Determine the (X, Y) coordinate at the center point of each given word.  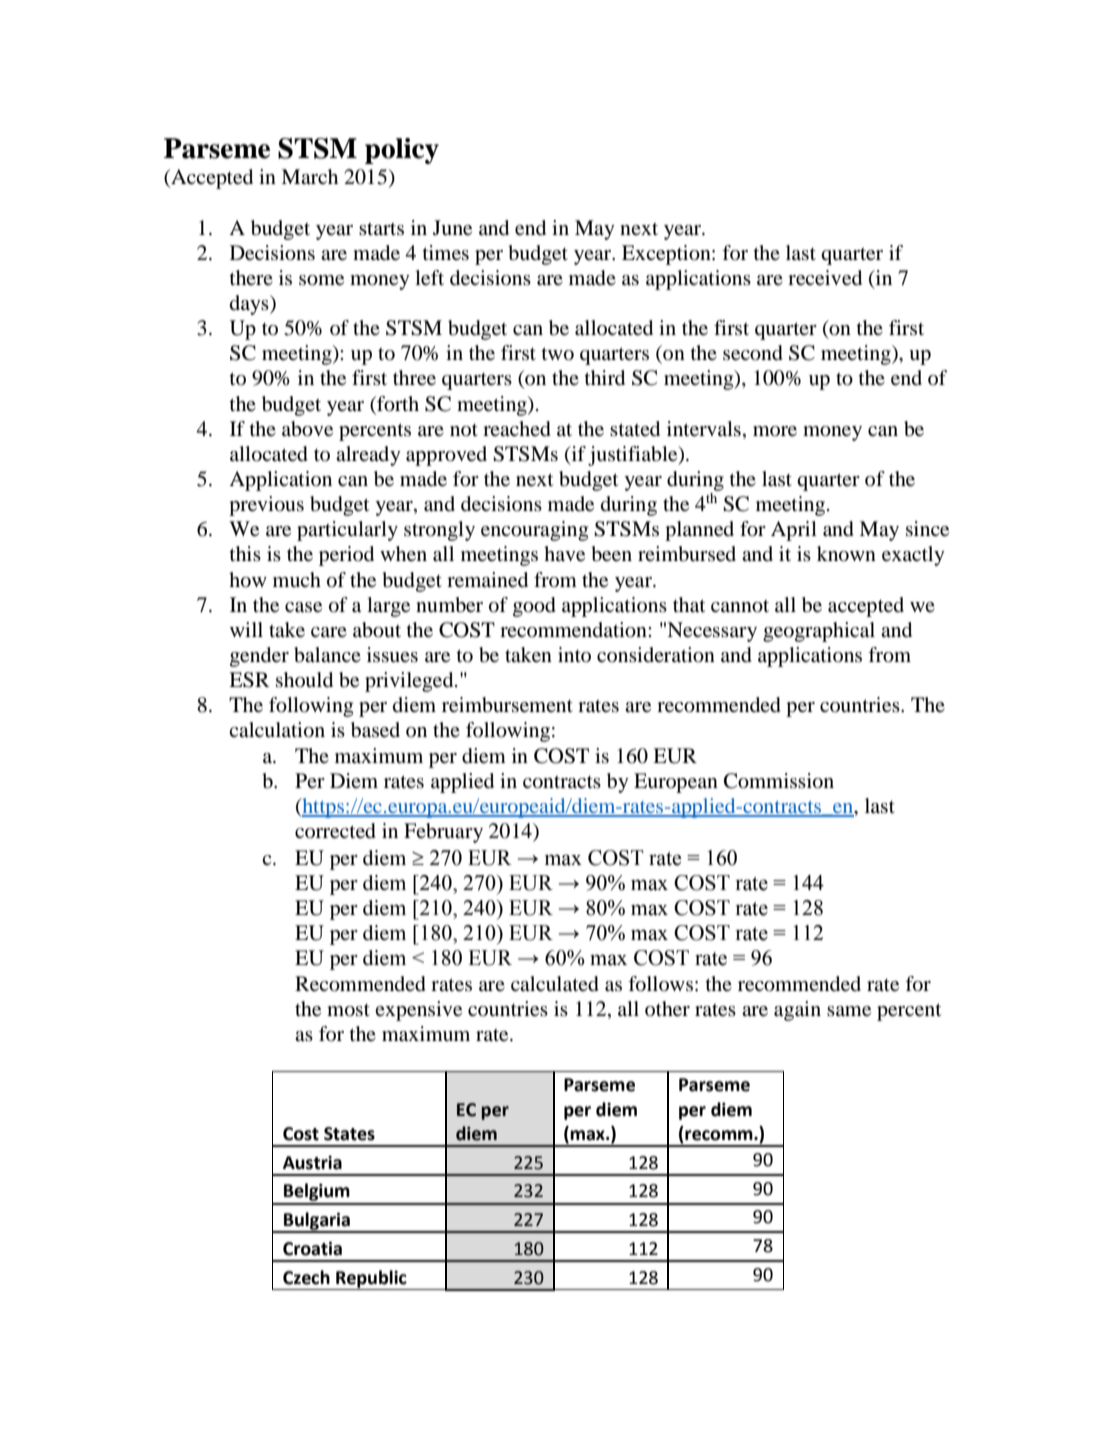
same (849, 1011)
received (825, 278)
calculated (555, 984)
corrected (335, 831)
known (846, 554)
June (452, 228)
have (564, 554)
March (309, 176)
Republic (371, 1280)
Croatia (312, 1248)
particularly (347, 531)
